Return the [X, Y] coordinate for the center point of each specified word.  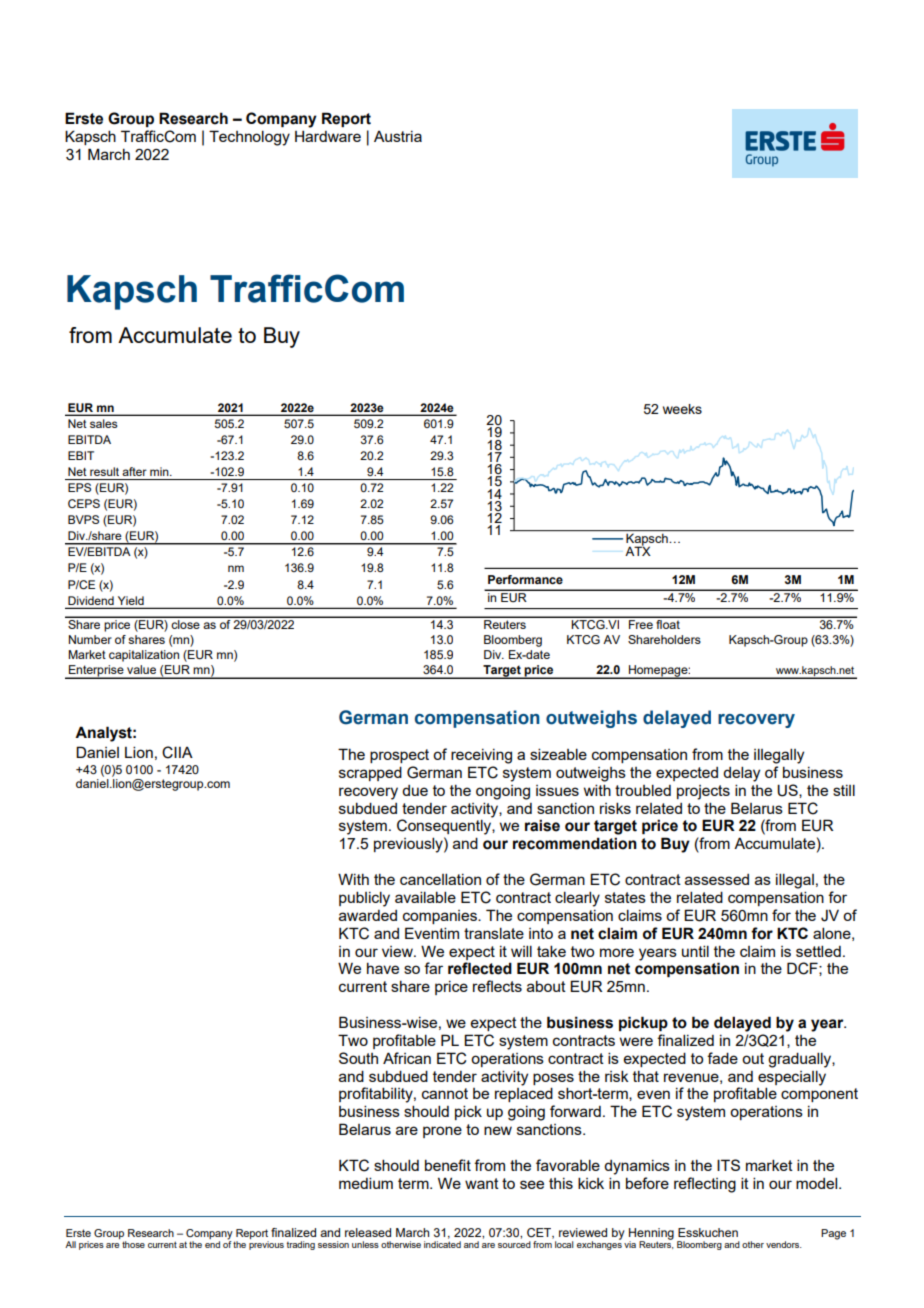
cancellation [440, 879]
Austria [398, 136]
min [160, 471]
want [482, 1183]
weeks [682, 409]
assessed [717, 879]
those [133, 1244]
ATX [638, 550]
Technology [249, 138]
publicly [364, 899]
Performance [525, 579]
